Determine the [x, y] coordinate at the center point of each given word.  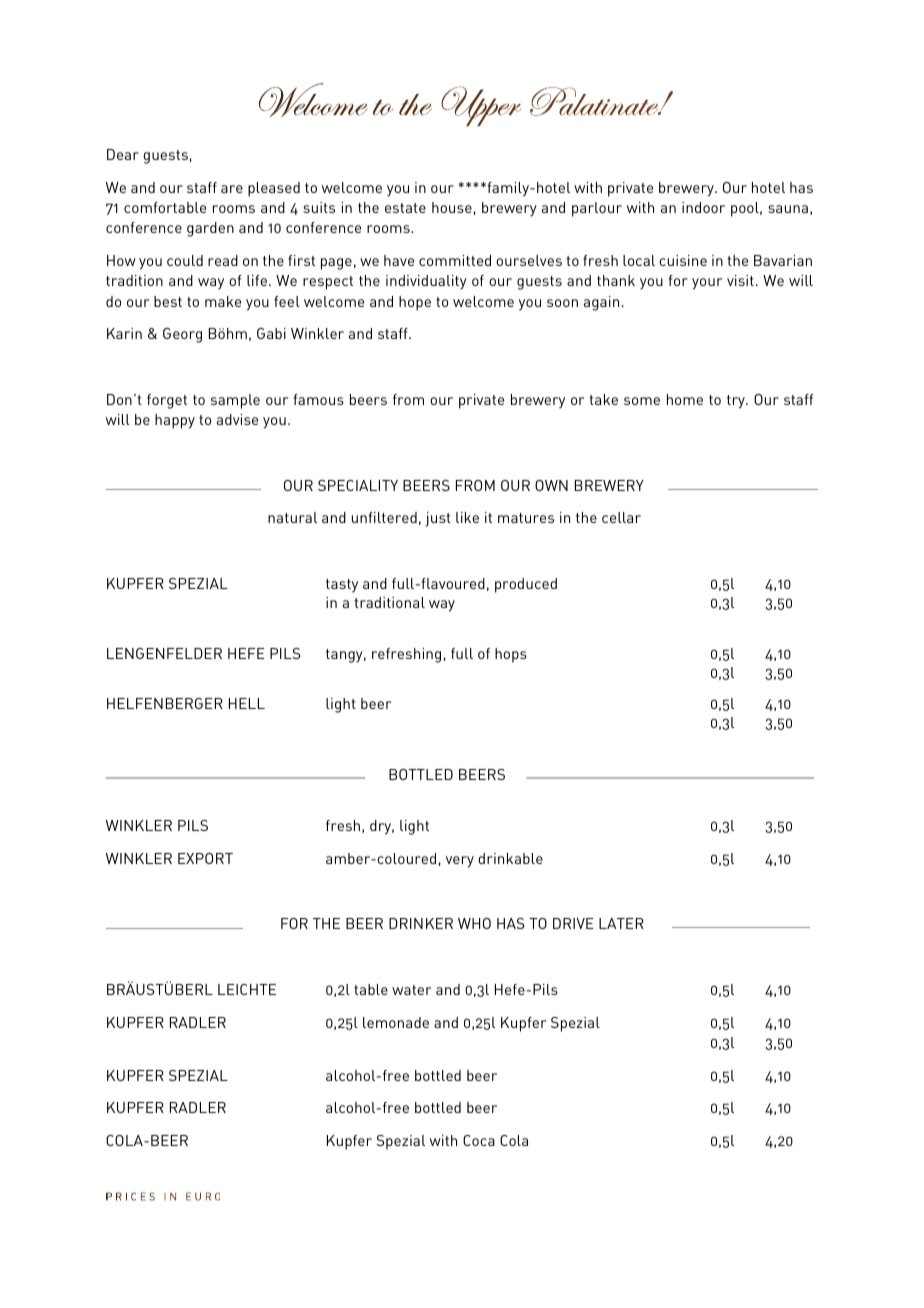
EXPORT [205, 858]
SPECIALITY [358, 485]
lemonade [396, 1022]
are [232, 189]
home [685, 399]
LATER [621, 923]
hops [511, 655]
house [452, 207]
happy [175, 421]
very [460, 862]
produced [526, 585]
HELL [247, 703]
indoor [703, 207]
